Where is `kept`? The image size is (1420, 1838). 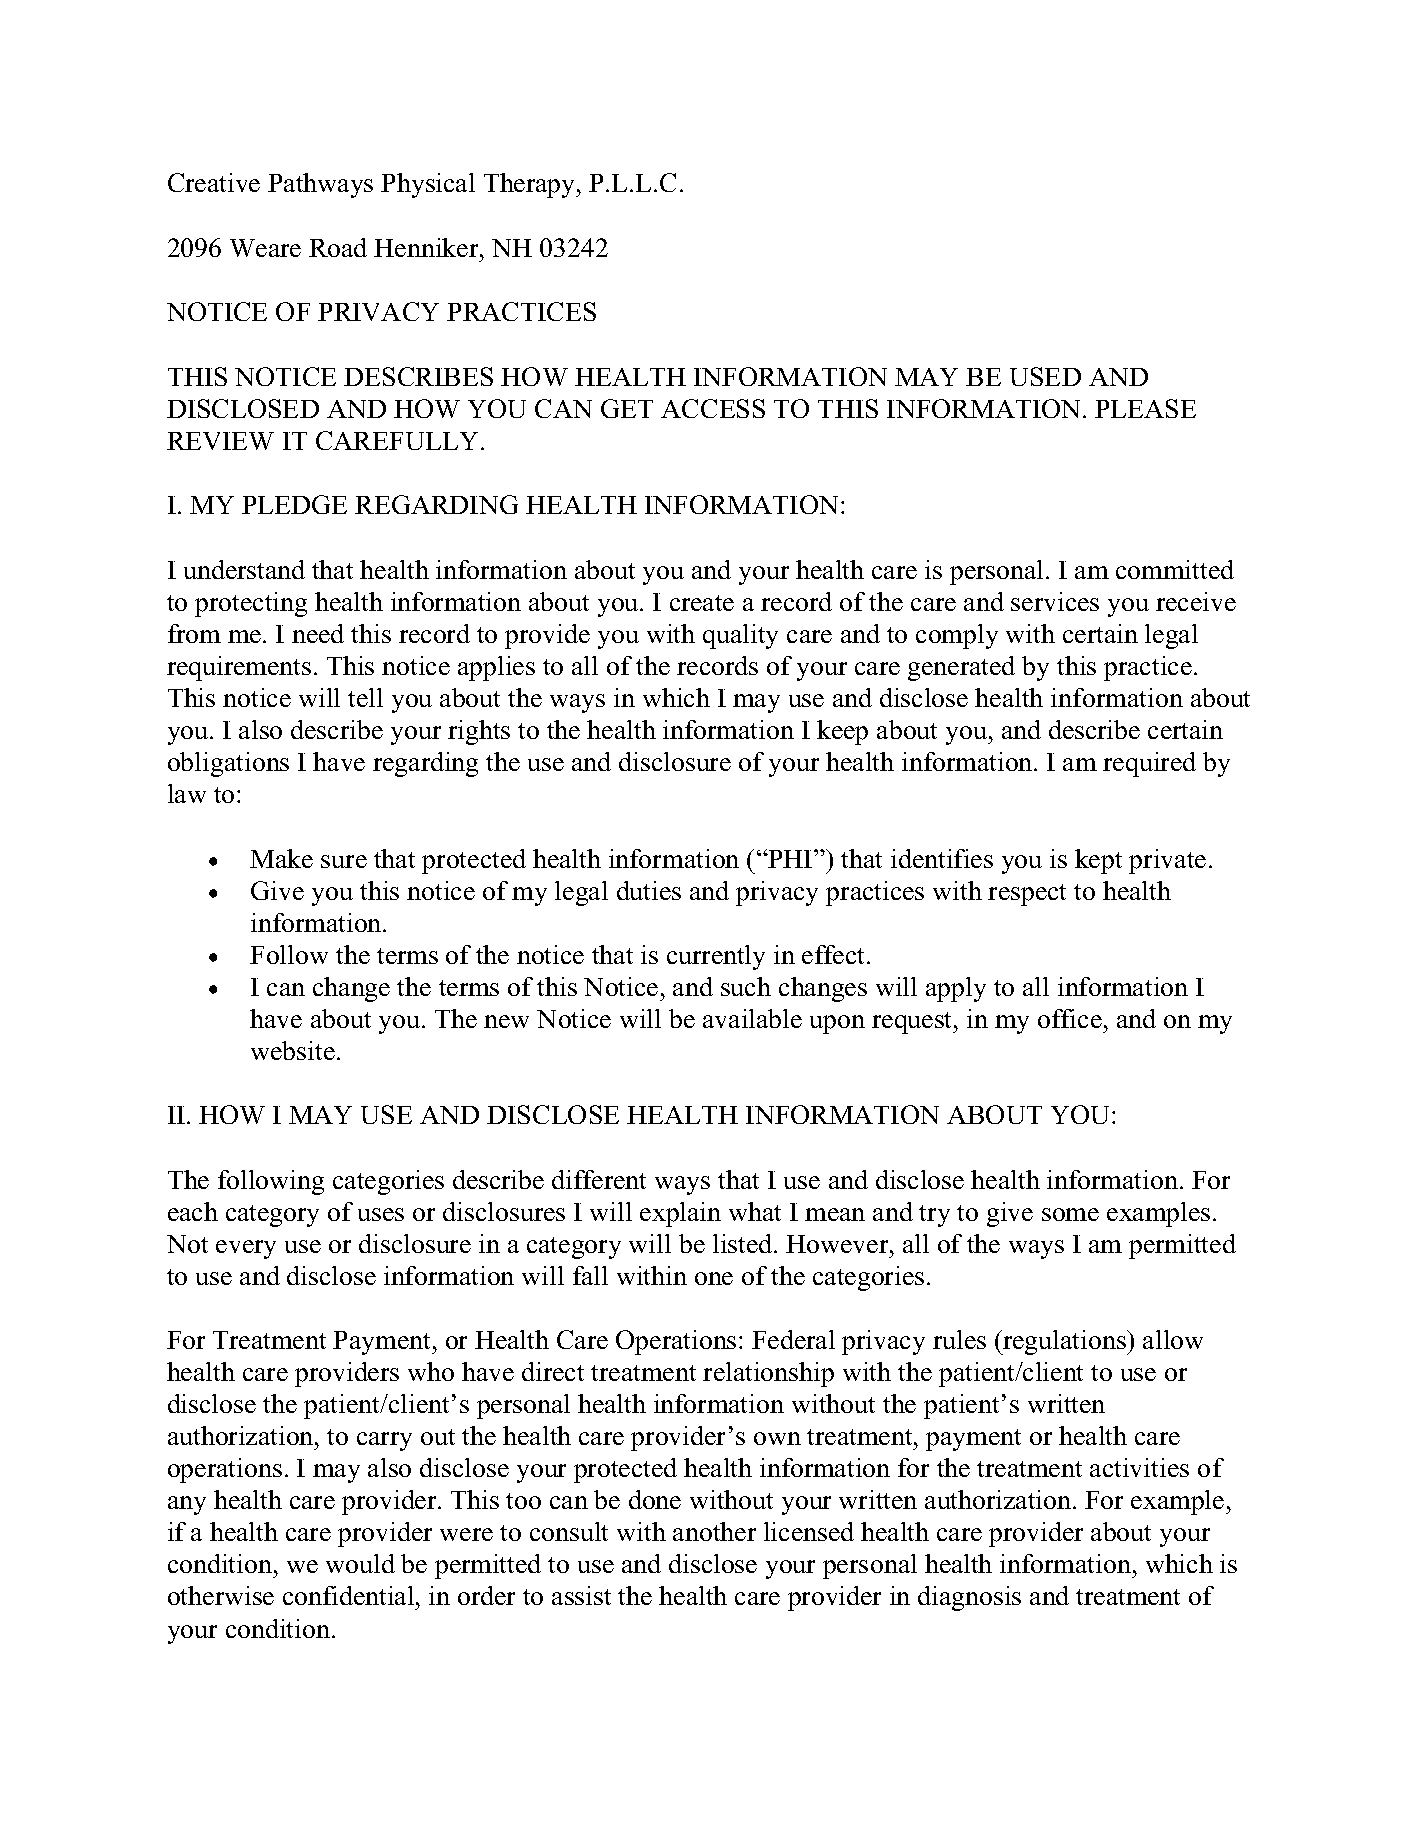
kept is located at coordinates (1098, 861).
